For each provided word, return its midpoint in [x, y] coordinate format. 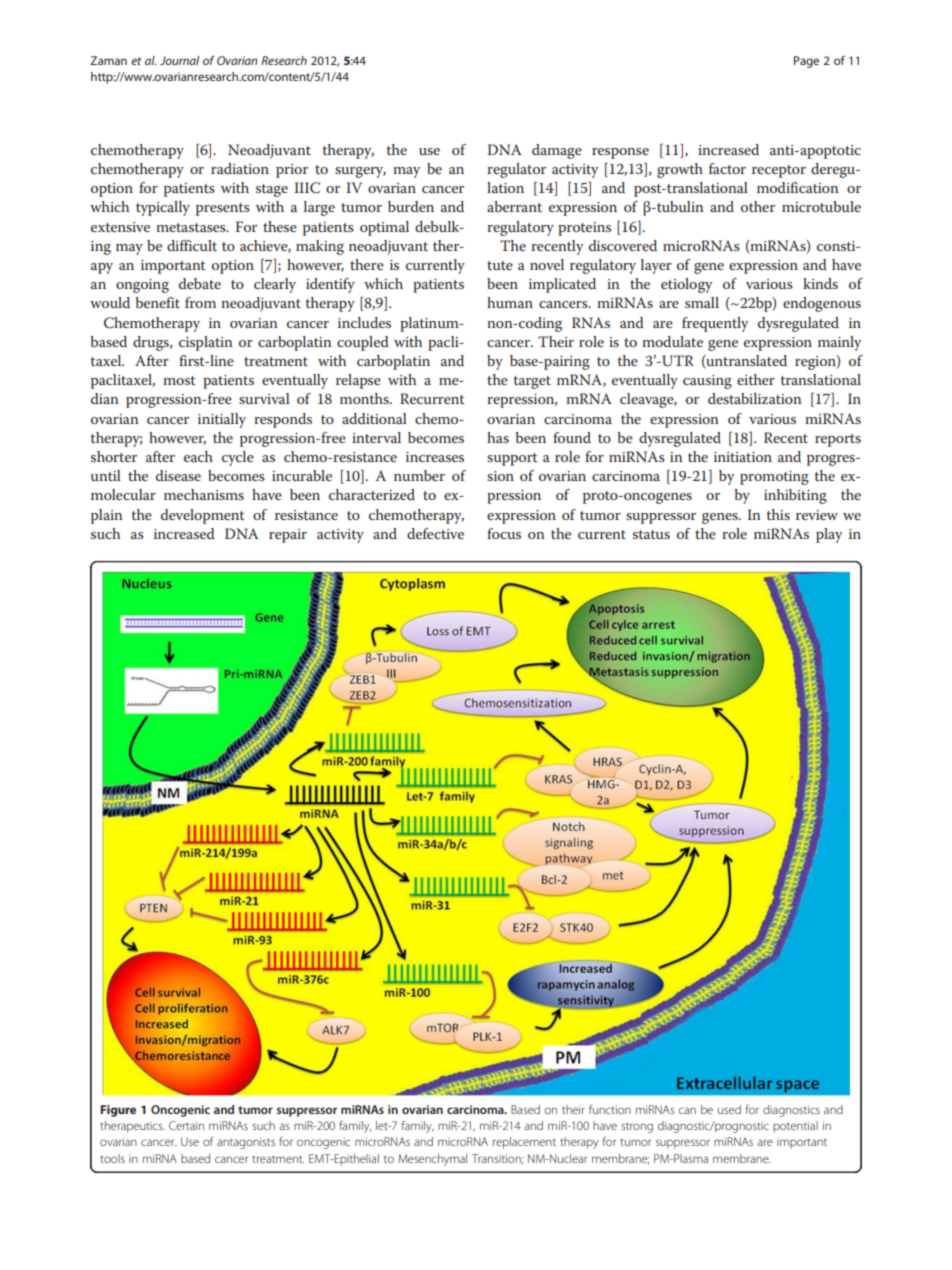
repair [288, 536]
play [829, 535]
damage [557, 151]
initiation [743, 457]
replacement [524, 1143]
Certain [186, 1125]
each [198, 456]
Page [806, 62]
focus [504, 533]
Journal [179, 60]
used [729, 1109]
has [498, 437]
